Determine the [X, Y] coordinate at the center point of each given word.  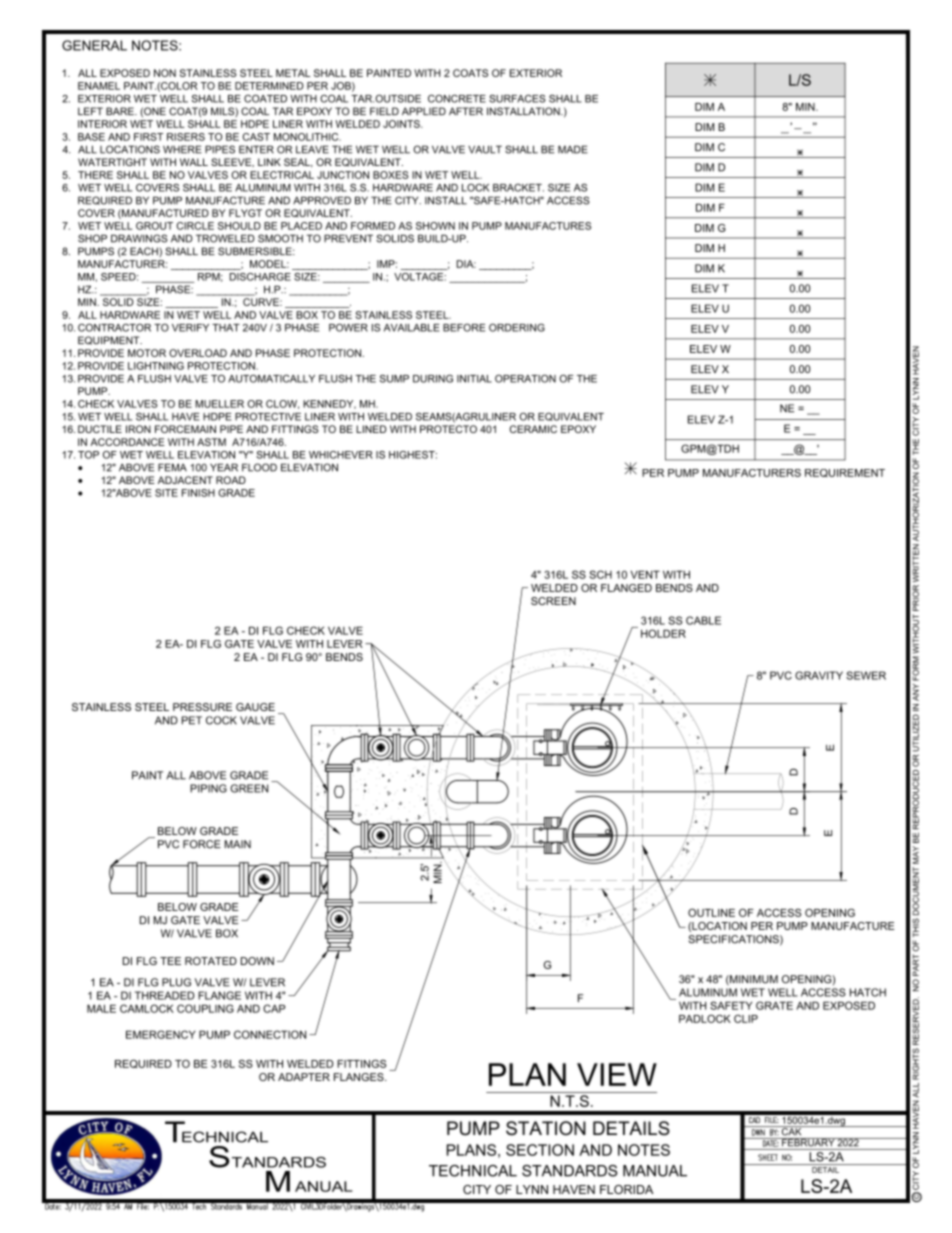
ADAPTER [304, 1077]
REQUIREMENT [845, 473]
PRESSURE [202, 707]
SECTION [540, 1150]
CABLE [703, 620]
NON [165, 73]
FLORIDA [626, 1189]
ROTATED [211, 961]
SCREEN [553, 601]
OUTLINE [711, 912]
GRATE [774, 1005]
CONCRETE [457, 98]
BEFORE [464, 327]
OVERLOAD [198, 353]
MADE [573, 149]
